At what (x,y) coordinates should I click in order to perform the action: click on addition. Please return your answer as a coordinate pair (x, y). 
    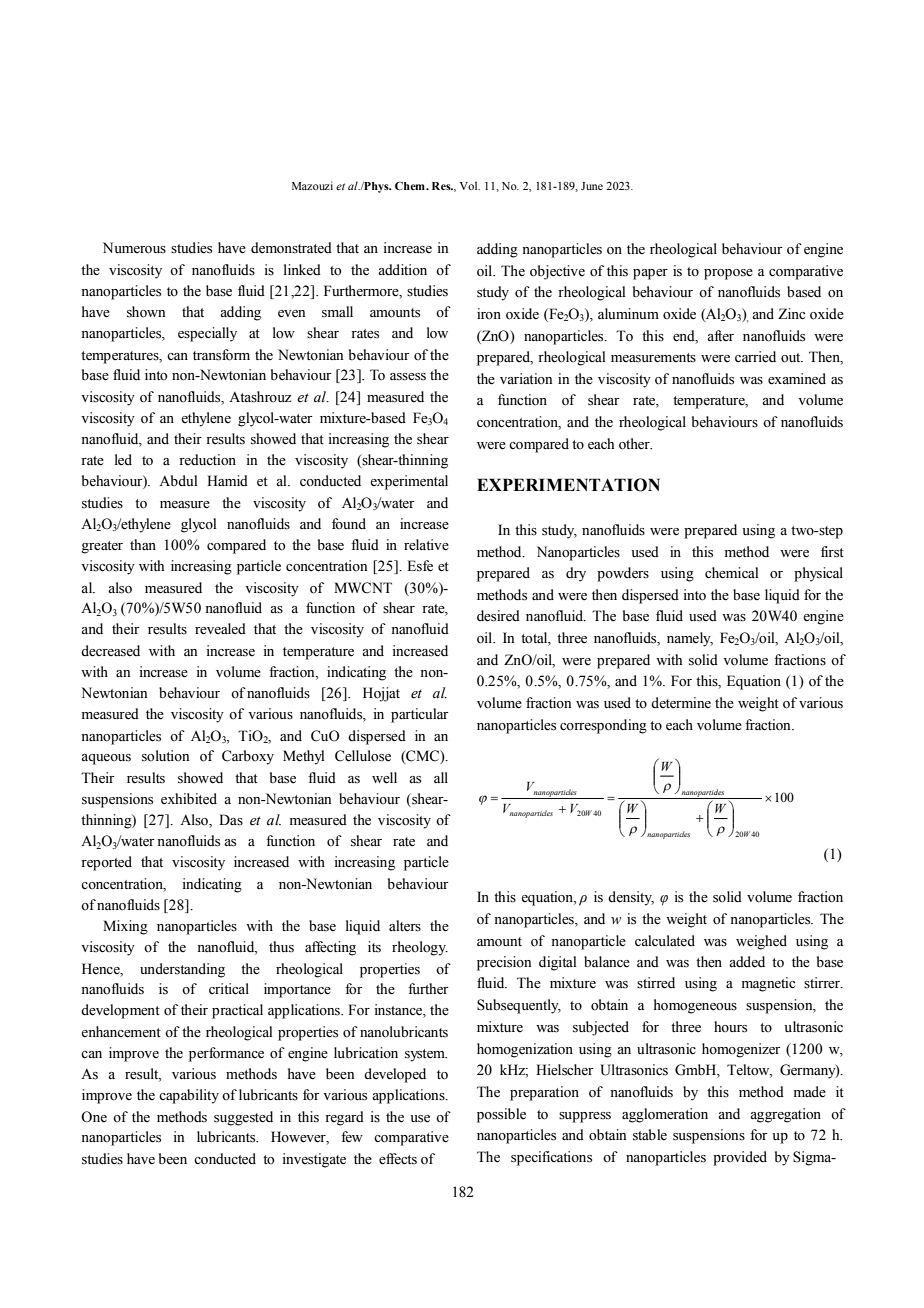
    Looking at the image, I should click on (402, 270).
